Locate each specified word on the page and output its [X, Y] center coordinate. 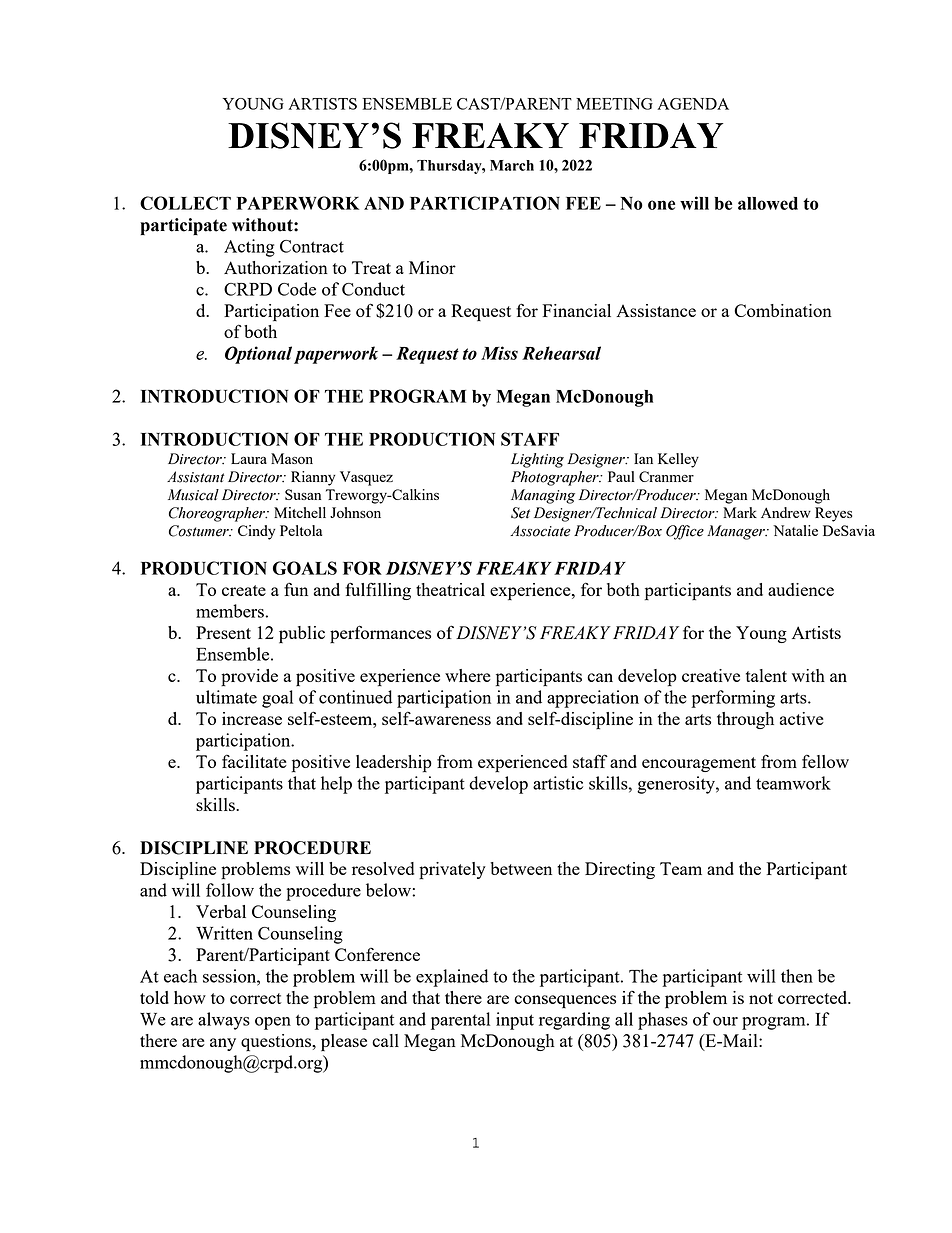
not [761, 998]
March [512, 165]
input [515, 1021]
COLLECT [185, 203]
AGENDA [693, 104]
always [224, 1021]
